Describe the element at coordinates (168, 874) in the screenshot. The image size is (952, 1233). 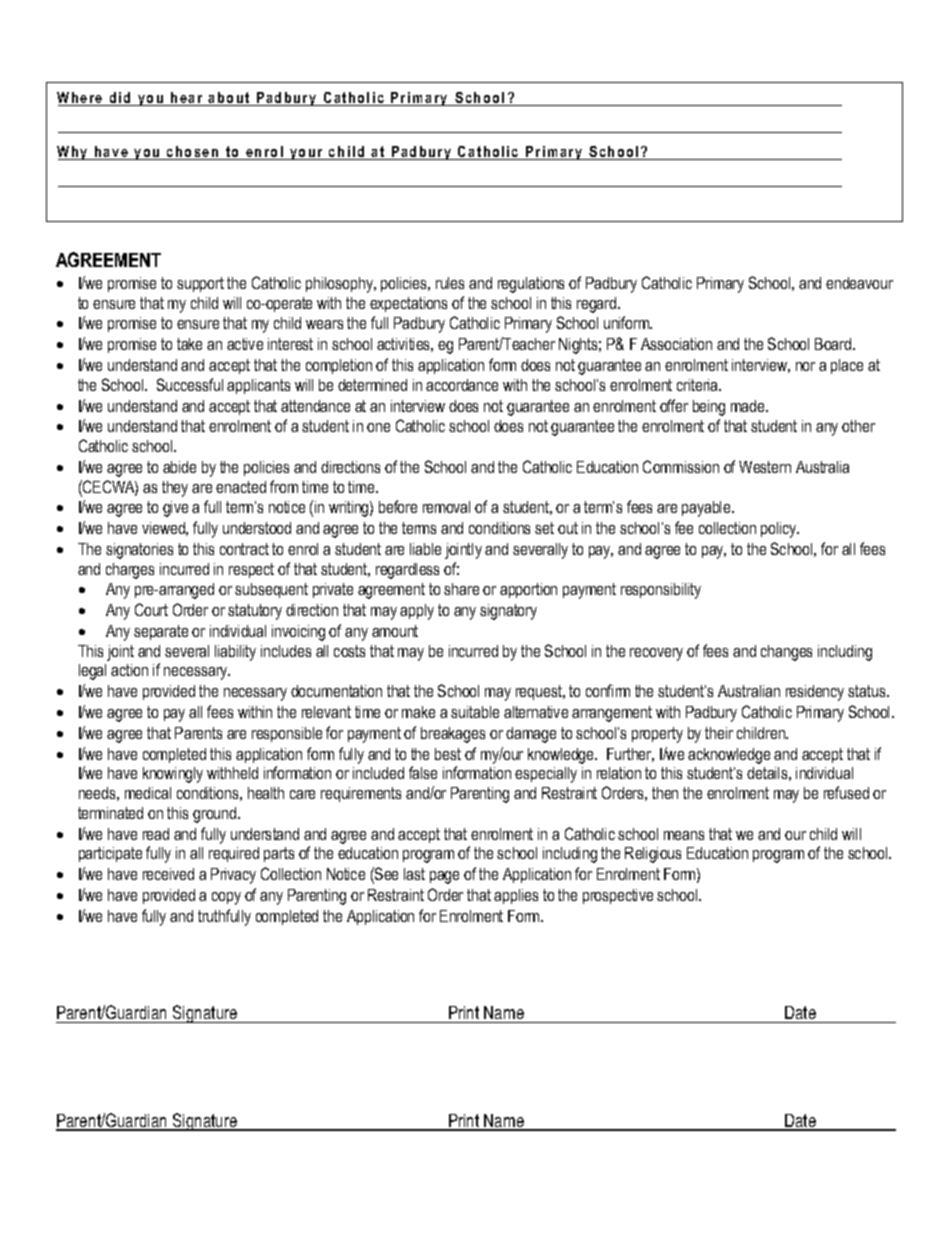
I see `received` at that location.
